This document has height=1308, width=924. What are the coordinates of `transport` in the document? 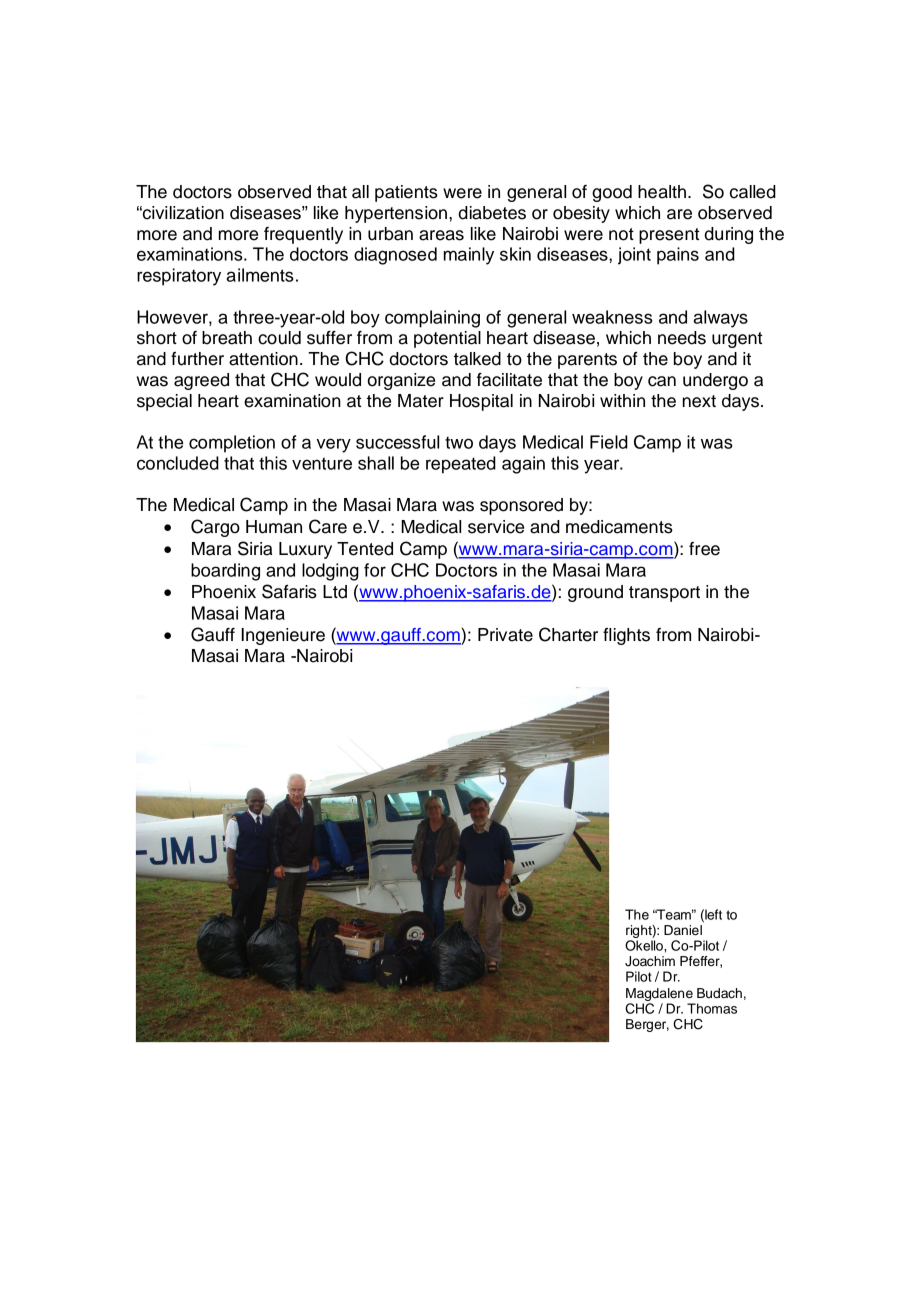 It's located at (664, 594).
